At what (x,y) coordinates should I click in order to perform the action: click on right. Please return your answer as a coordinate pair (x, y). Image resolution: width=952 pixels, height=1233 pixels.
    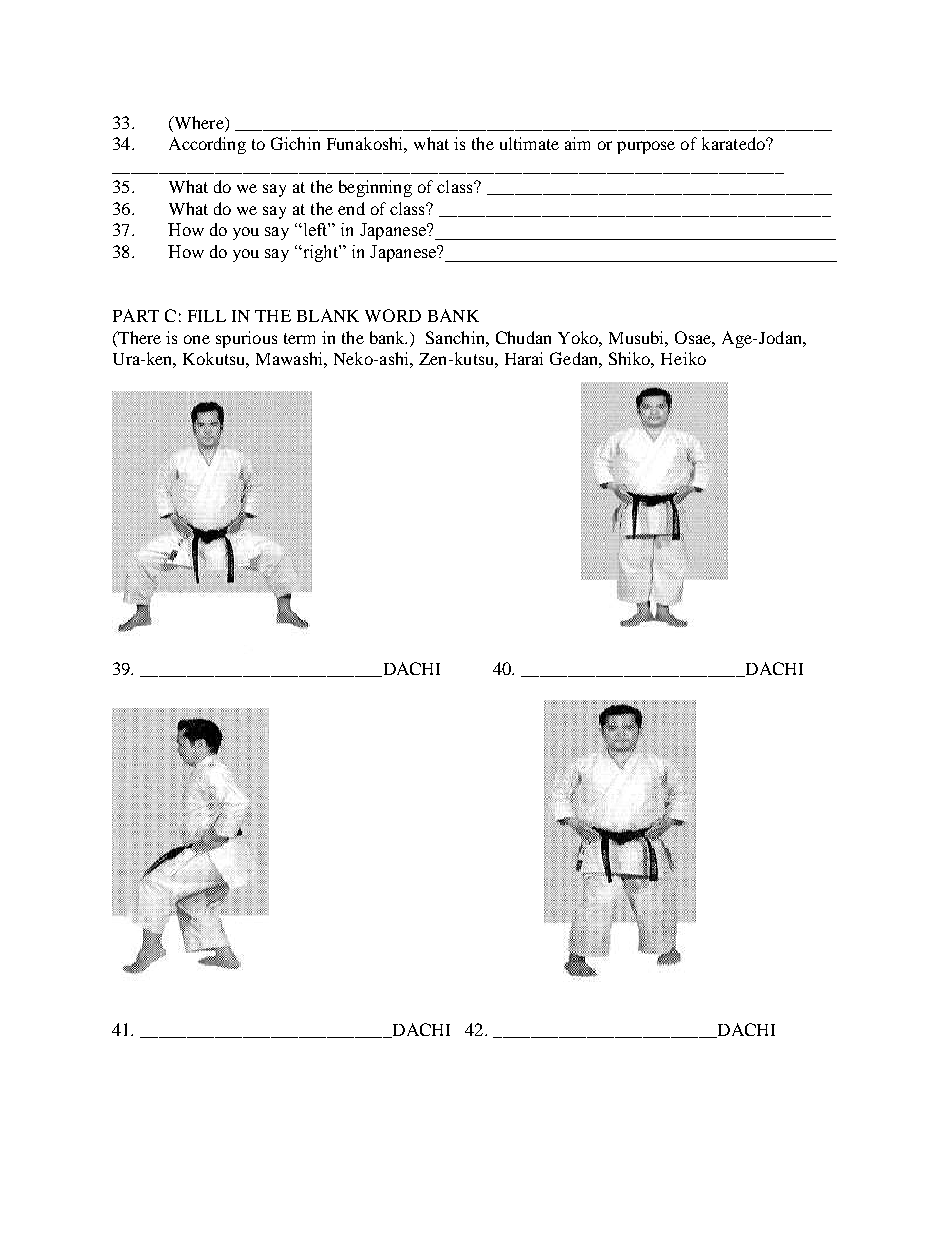
    Looking at the image, I should click on (320, 253).
